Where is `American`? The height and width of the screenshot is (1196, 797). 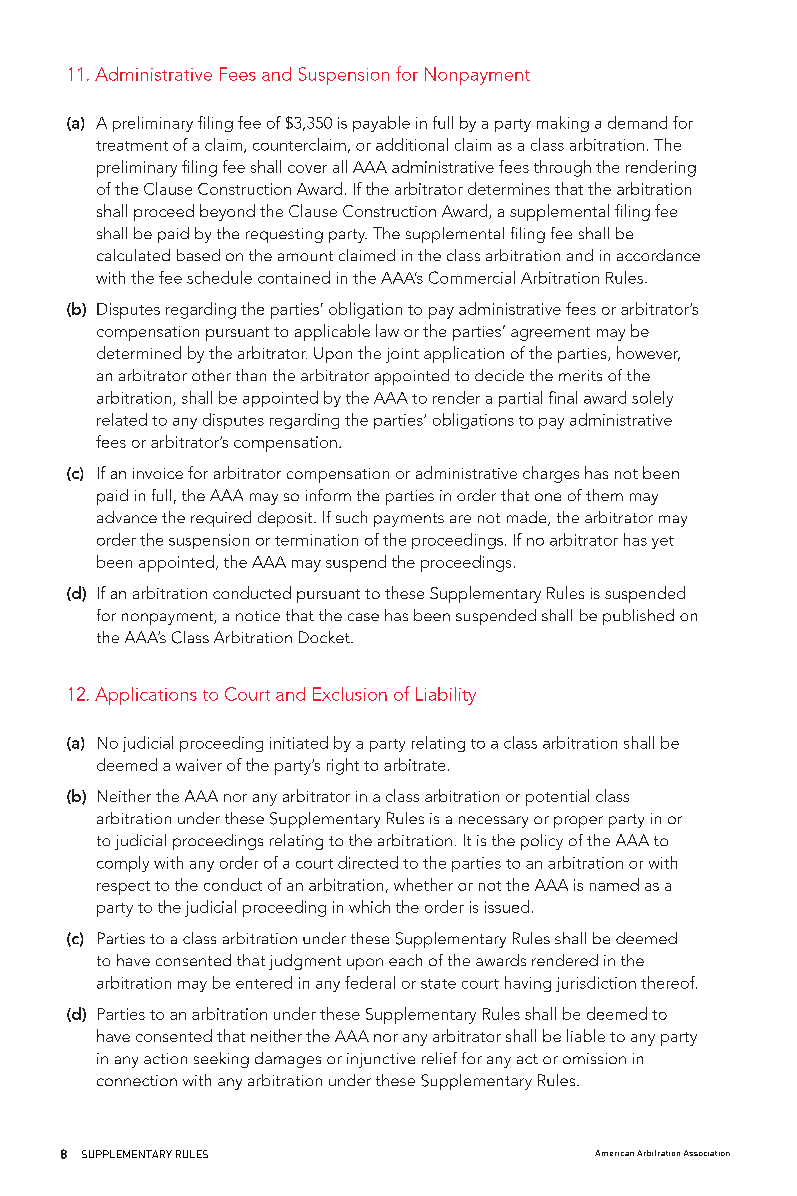 American is located at coordinates (614, 1153).
